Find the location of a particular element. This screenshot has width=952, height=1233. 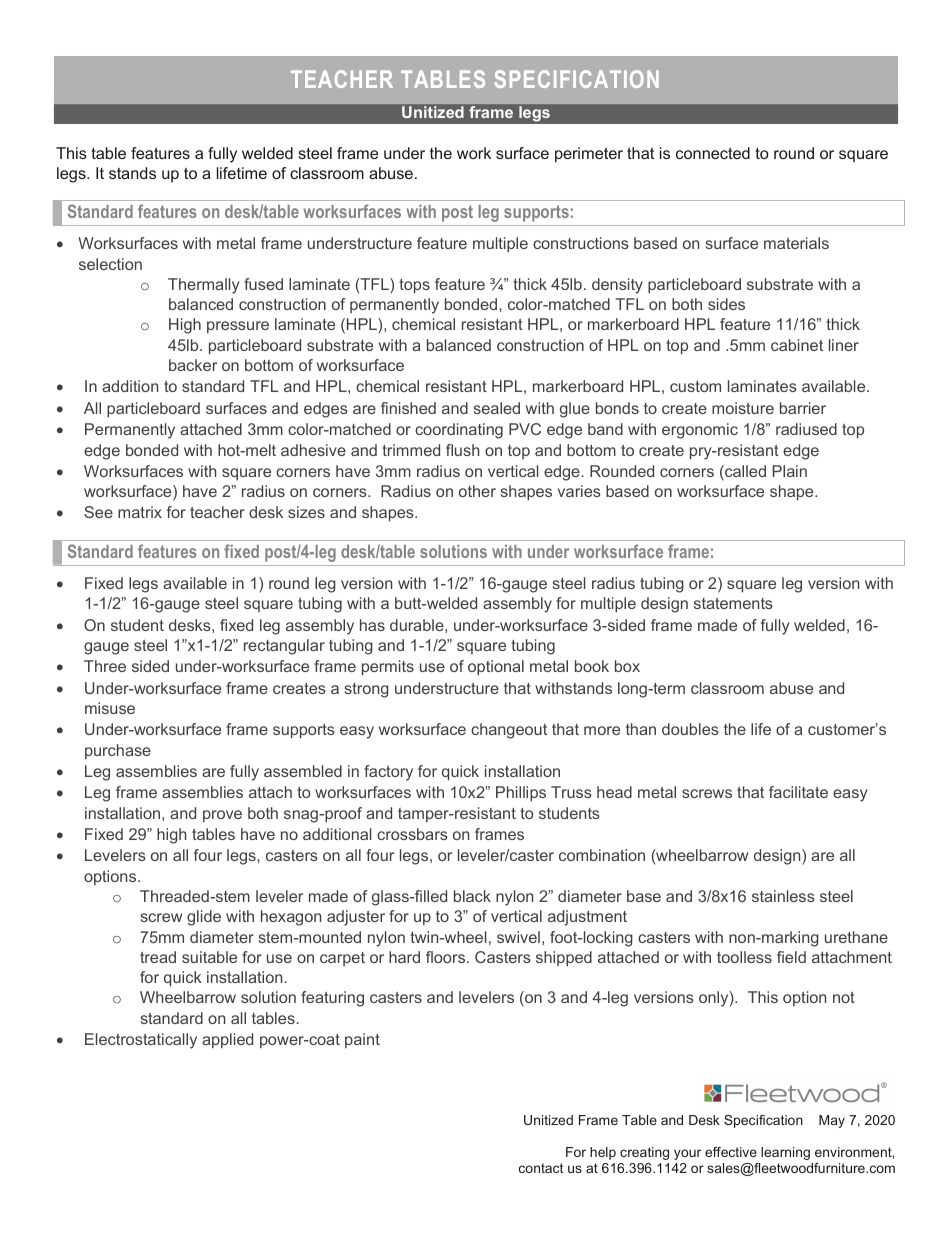

selection is located at coordinates (110, 264).
